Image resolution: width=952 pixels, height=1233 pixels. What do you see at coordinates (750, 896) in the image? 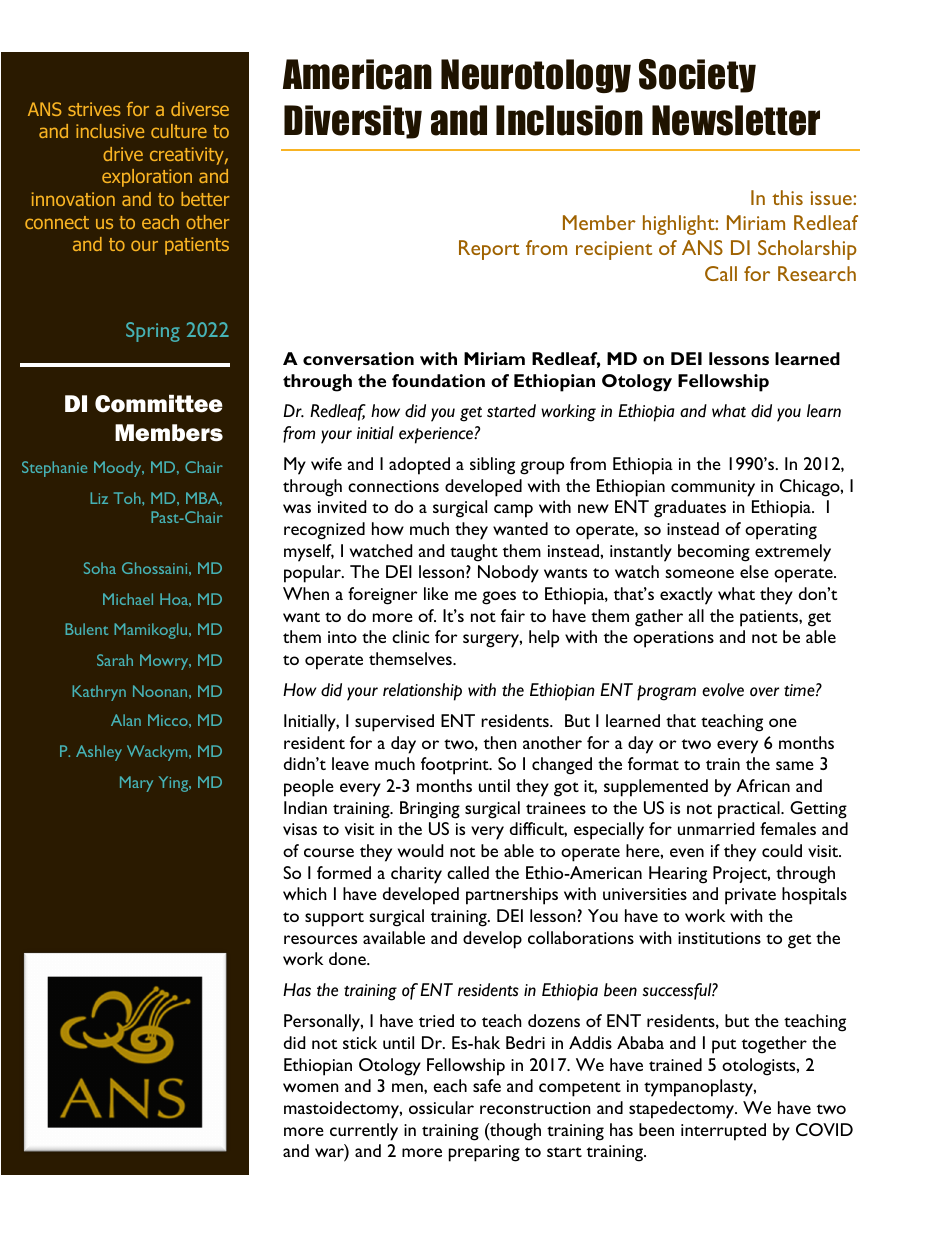
I see `private` at bounding box center [750, 896].
